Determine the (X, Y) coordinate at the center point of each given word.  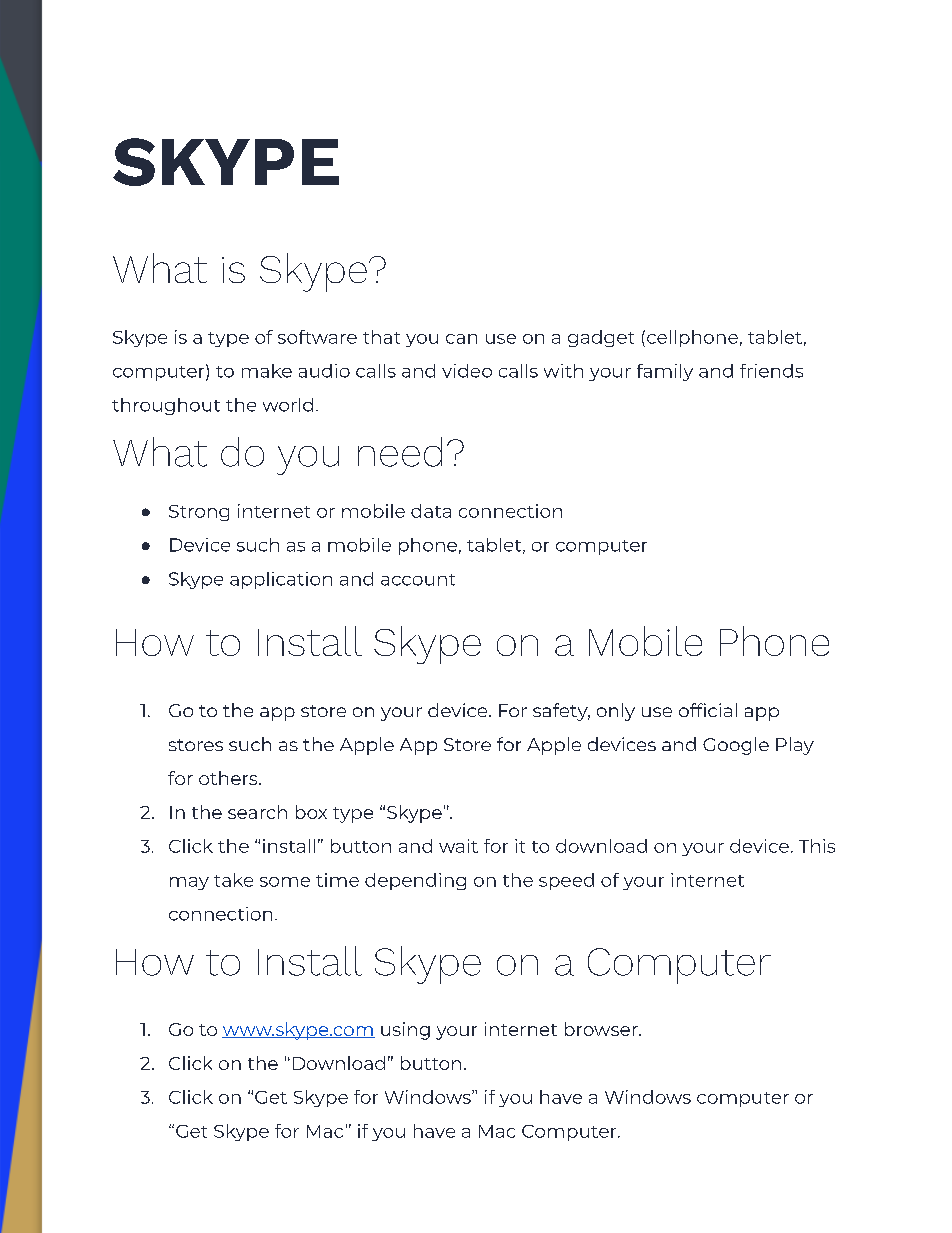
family (665, 372)
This (817, 846)
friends (771, 371)
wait (458, 846)
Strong (199, 513)
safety (561, 712)
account (418, 580)
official (708, 710)
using (405, 1031)
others (229, 778)
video (467, 371)
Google (736, 746)
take (233, 880)
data (431, 511)
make (267, 371)
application (281, 580)
